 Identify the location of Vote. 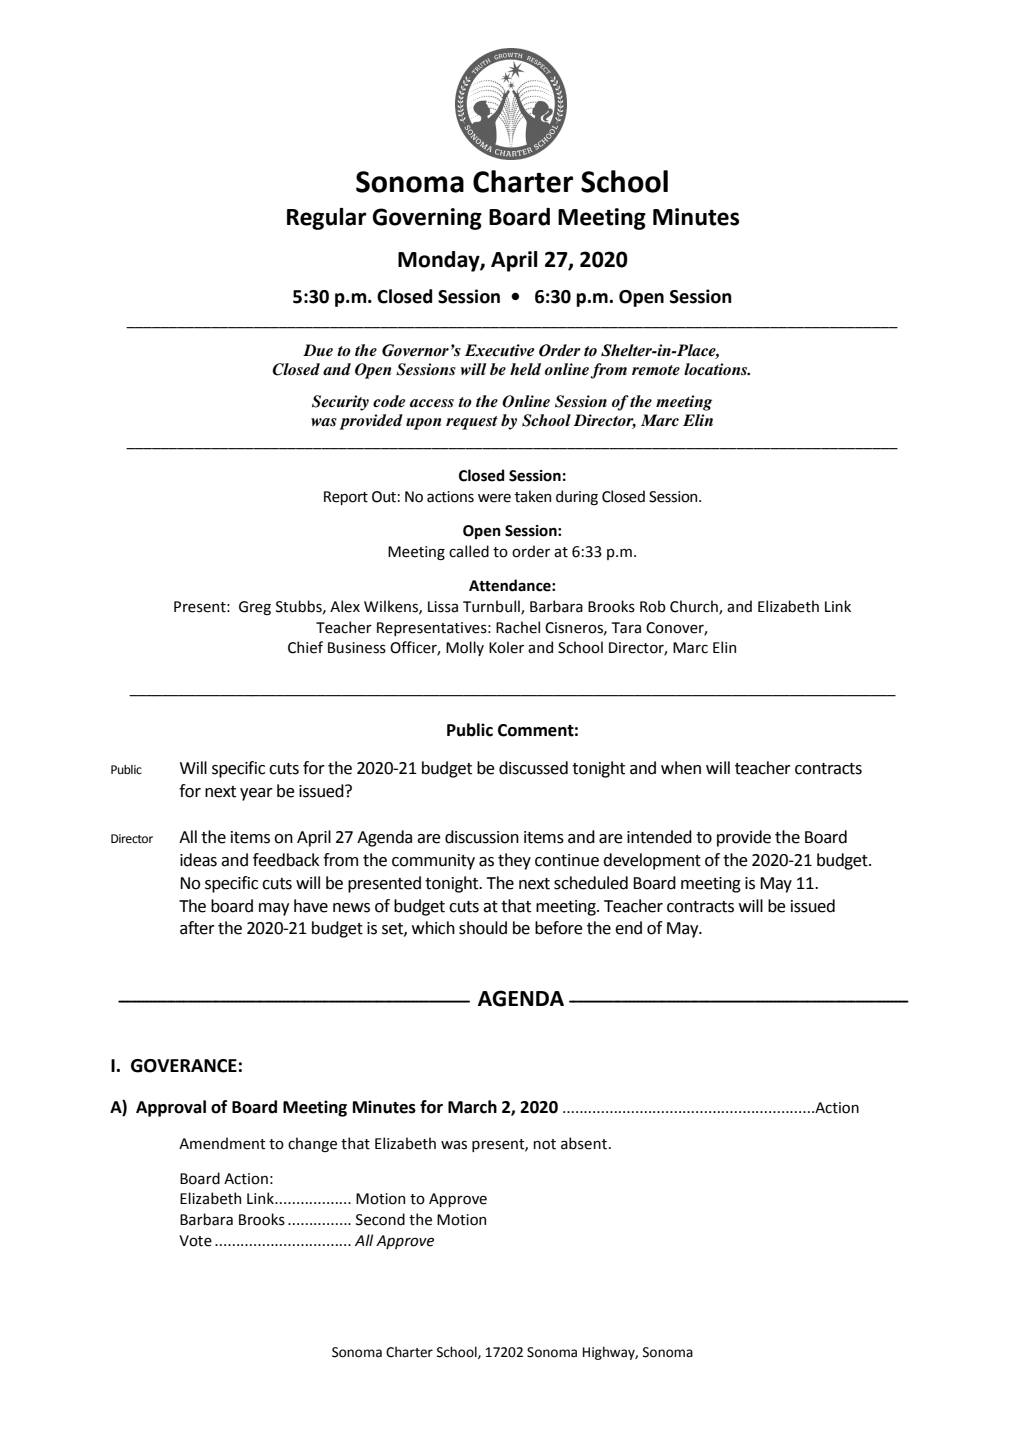
(195, 1241).
